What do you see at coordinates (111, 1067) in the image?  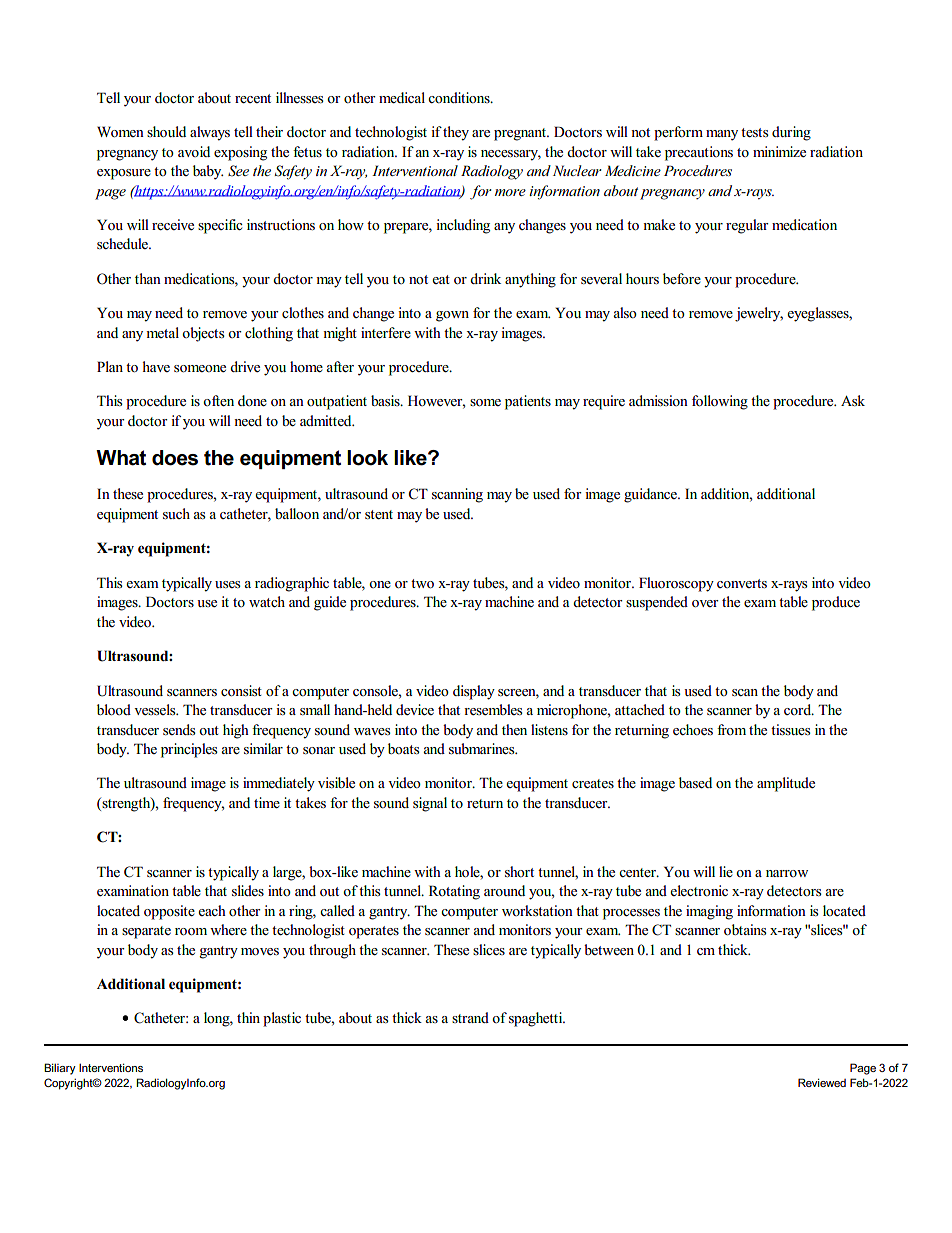 I see `Interventions` at bounding box center [111, 1067].
